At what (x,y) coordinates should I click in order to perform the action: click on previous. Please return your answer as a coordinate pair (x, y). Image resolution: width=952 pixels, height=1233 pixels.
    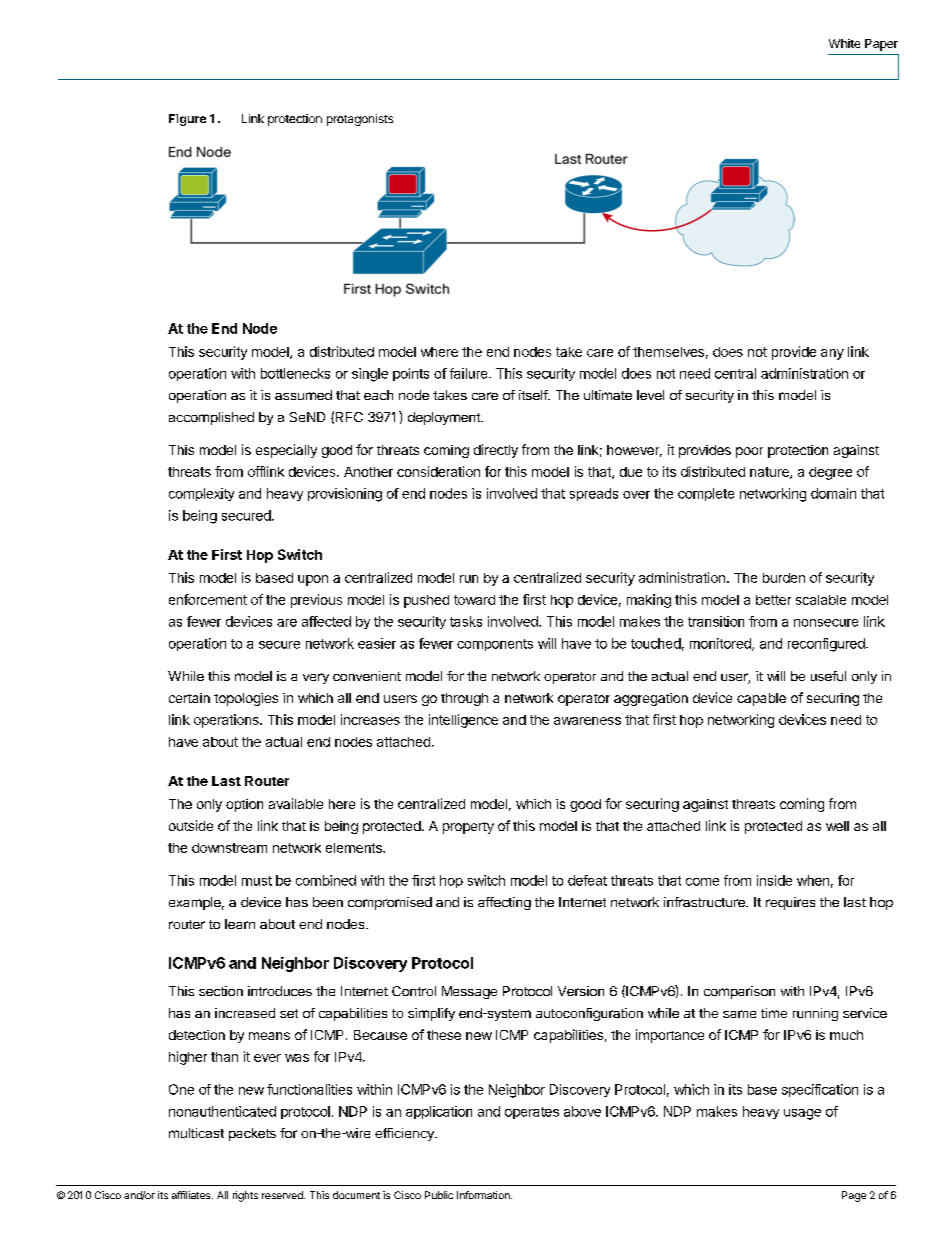
    Looking at the image, I should click on (316, 601).
